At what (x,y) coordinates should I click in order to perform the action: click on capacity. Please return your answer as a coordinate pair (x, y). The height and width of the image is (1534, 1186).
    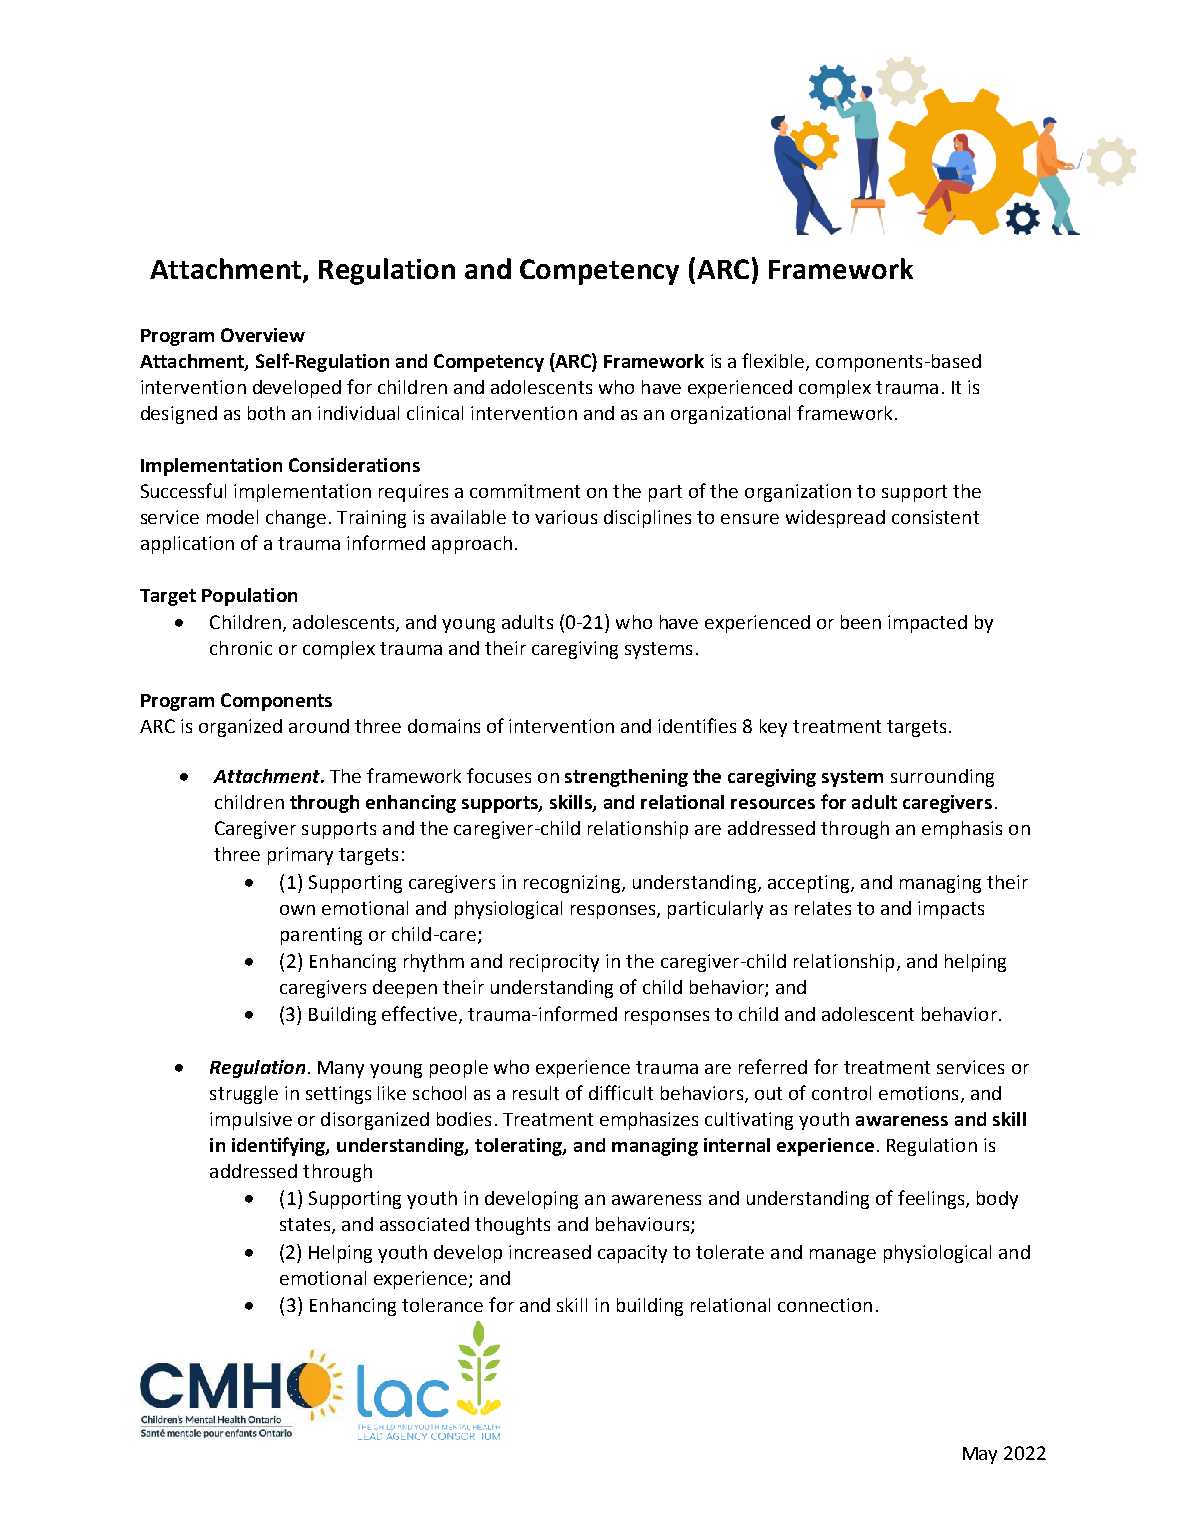
    Looking at the image, I should click on (632, 1254).
